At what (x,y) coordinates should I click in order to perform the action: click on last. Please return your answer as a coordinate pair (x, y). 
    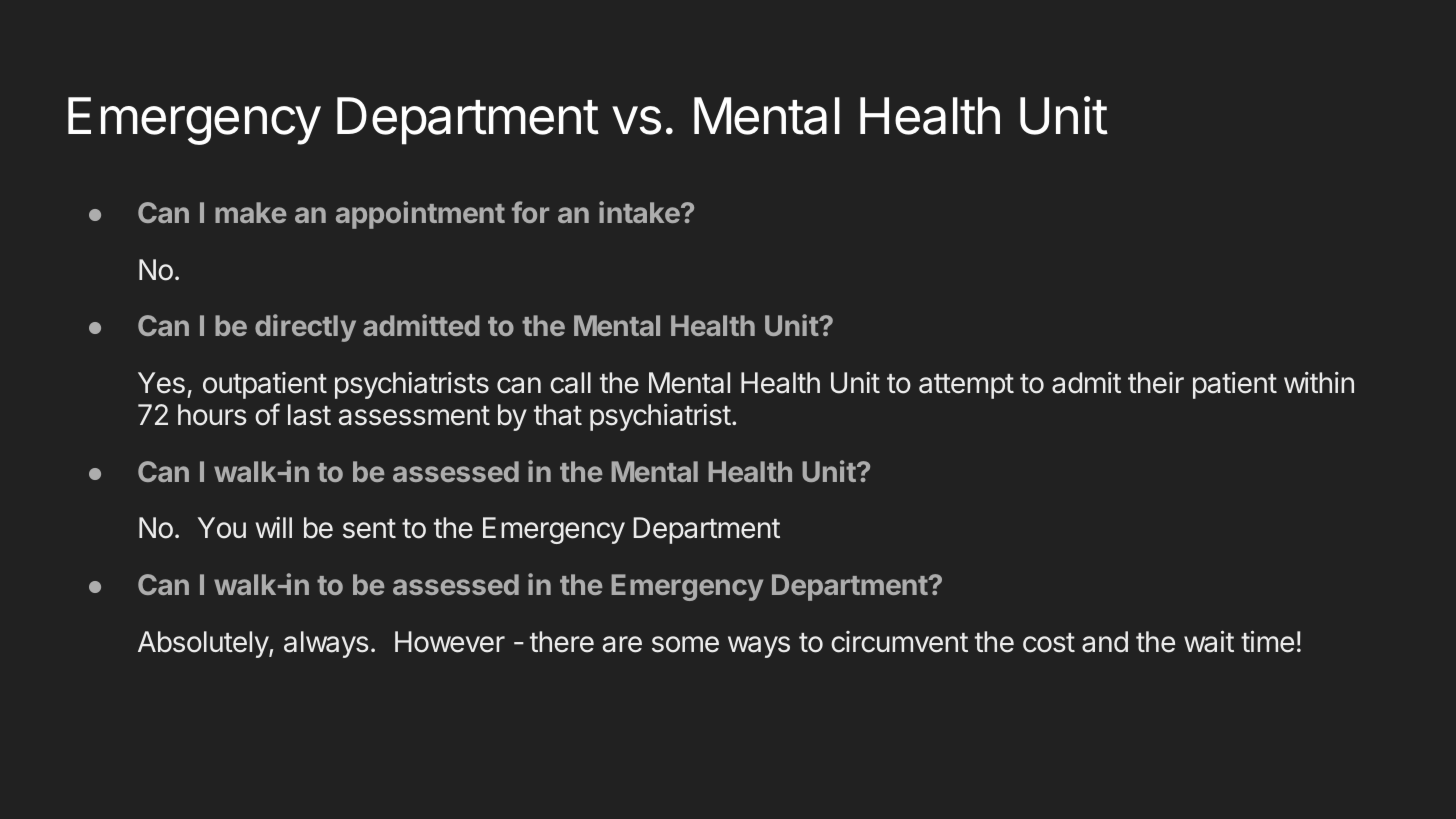
    Looking at the image, I should click on (309, 415).
